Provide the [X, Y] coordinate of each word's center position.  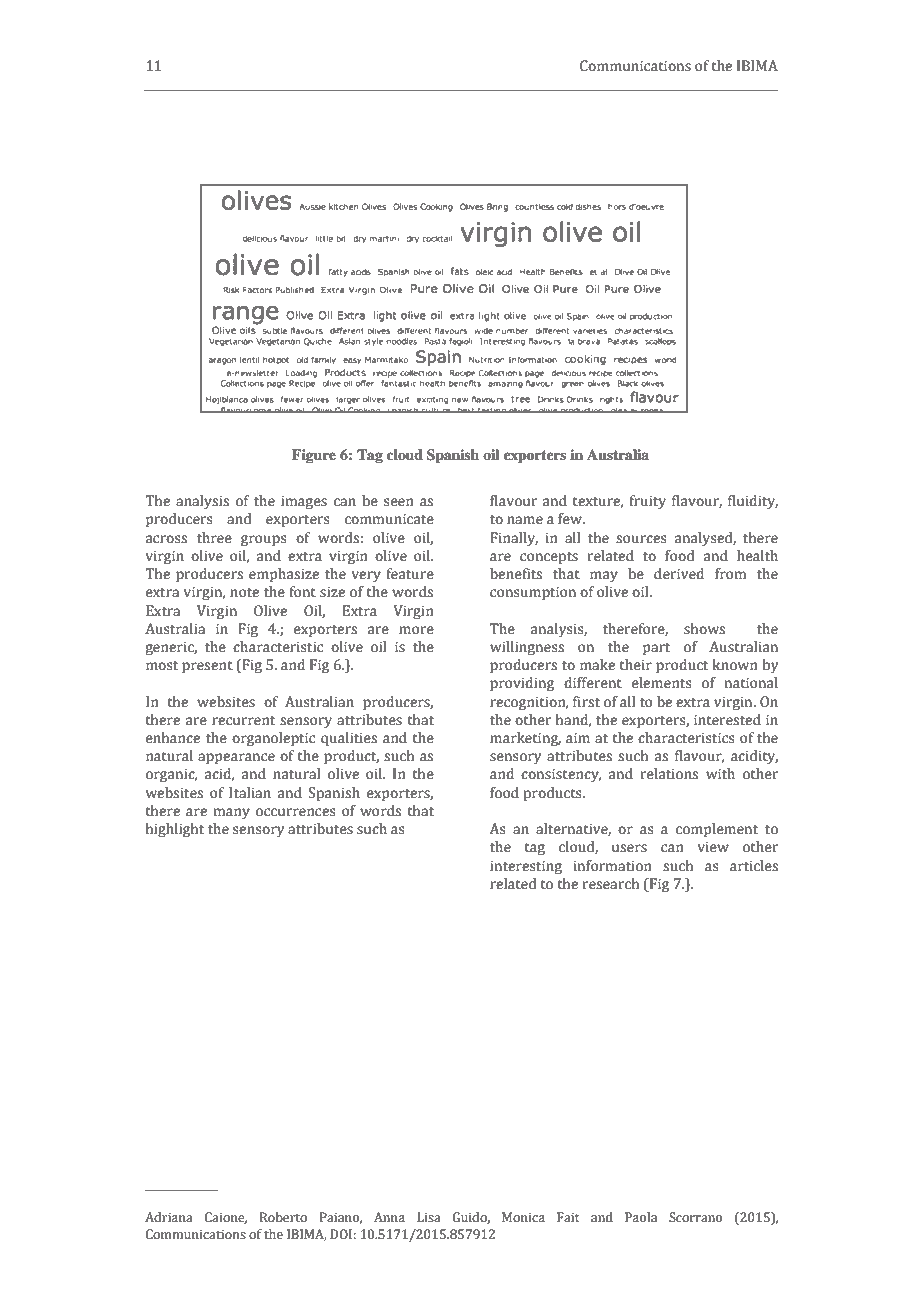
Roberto [283, 1217]
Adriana [169, 1217]
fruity [647, 502]
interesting [526, 867]
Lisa [429, 1217]
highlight [175, 830]
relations [669, 774]
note [244, 593]
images [304, 502]
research [611, 884]
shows [704, 629]
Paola [641, 1217]
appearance [236, 758]
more [416, 630]
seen [399, 502]
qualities [349, 739]
